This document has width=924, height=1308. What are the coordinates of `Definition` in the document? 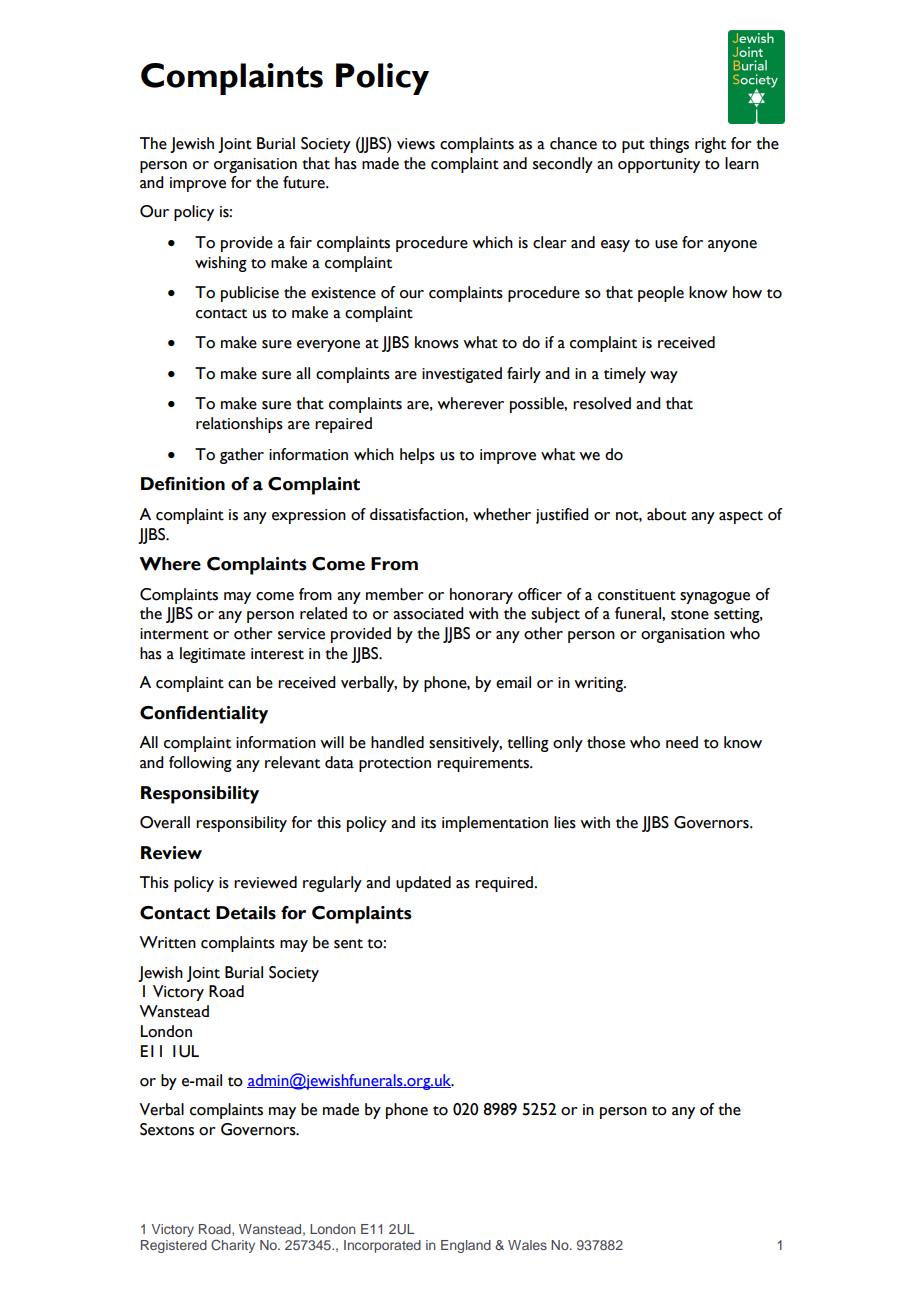 It's located at (183, 484).
